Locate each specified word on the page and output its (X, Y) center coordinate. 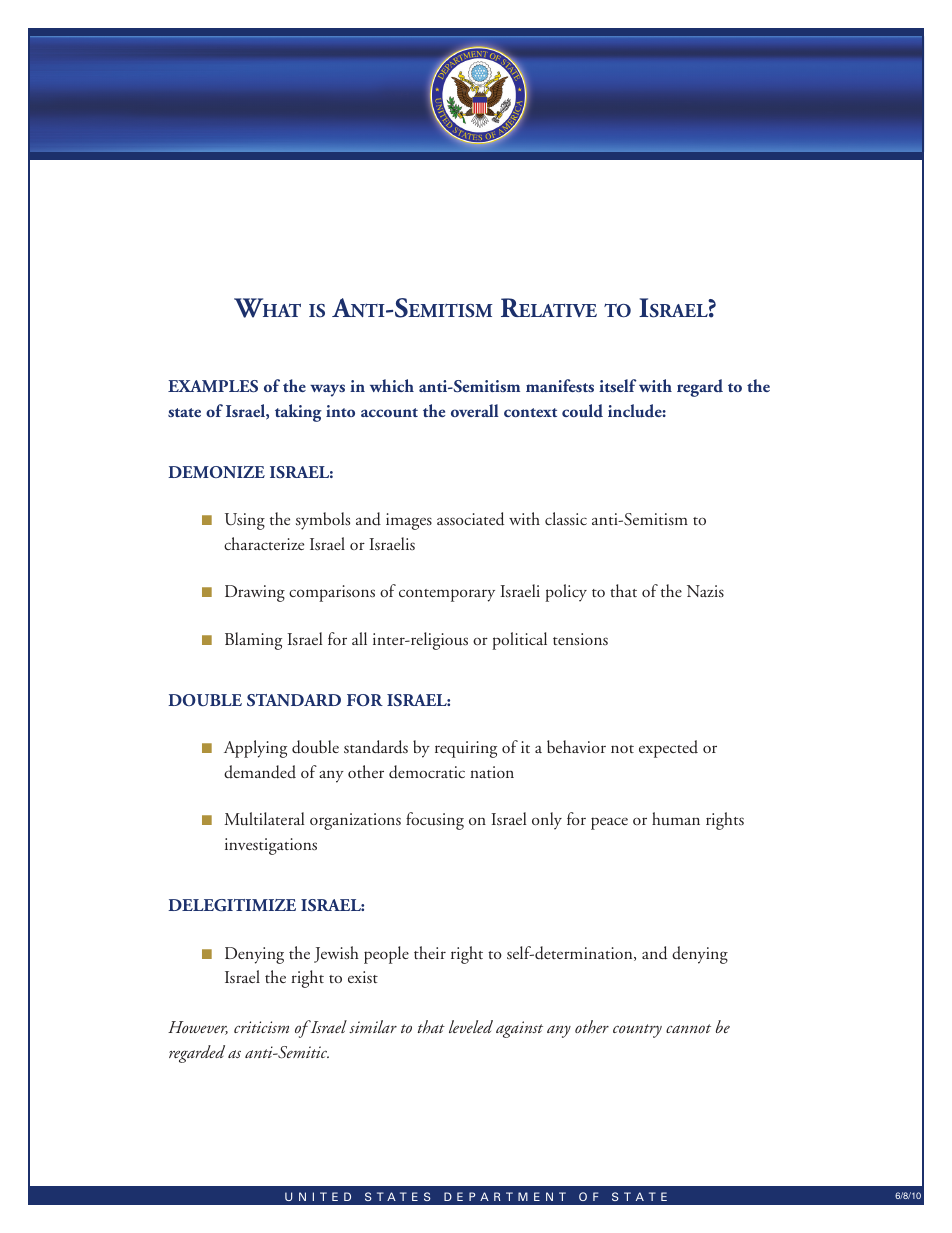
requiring (466, 749)
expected (668, 749)
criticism (261, 1027)
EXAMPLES (213, 386)
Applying (255, 749)
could (582, 411)
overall (475, 410)
